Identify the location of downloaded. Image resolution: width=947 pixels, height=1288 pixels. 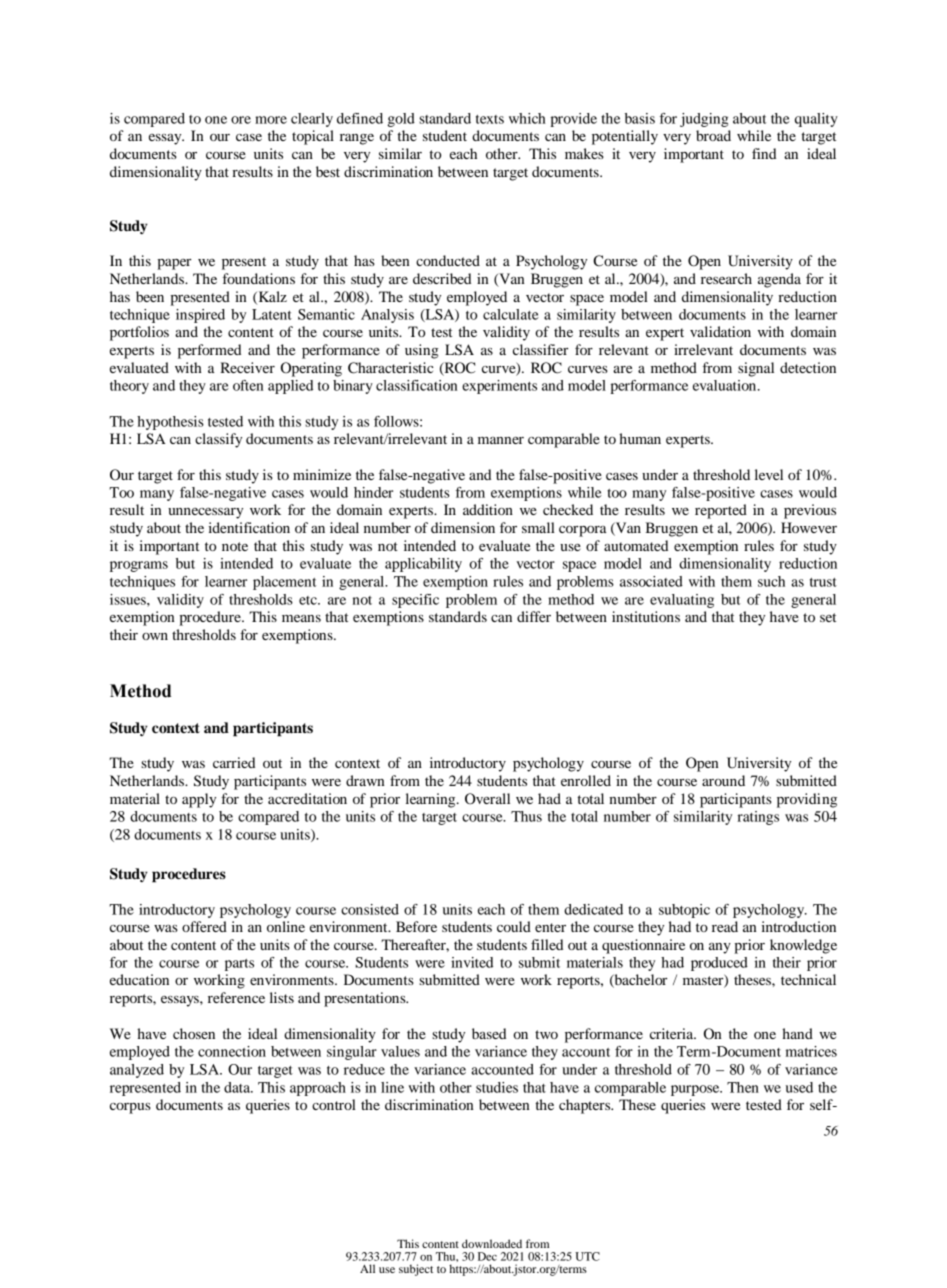
(492, 1243).
